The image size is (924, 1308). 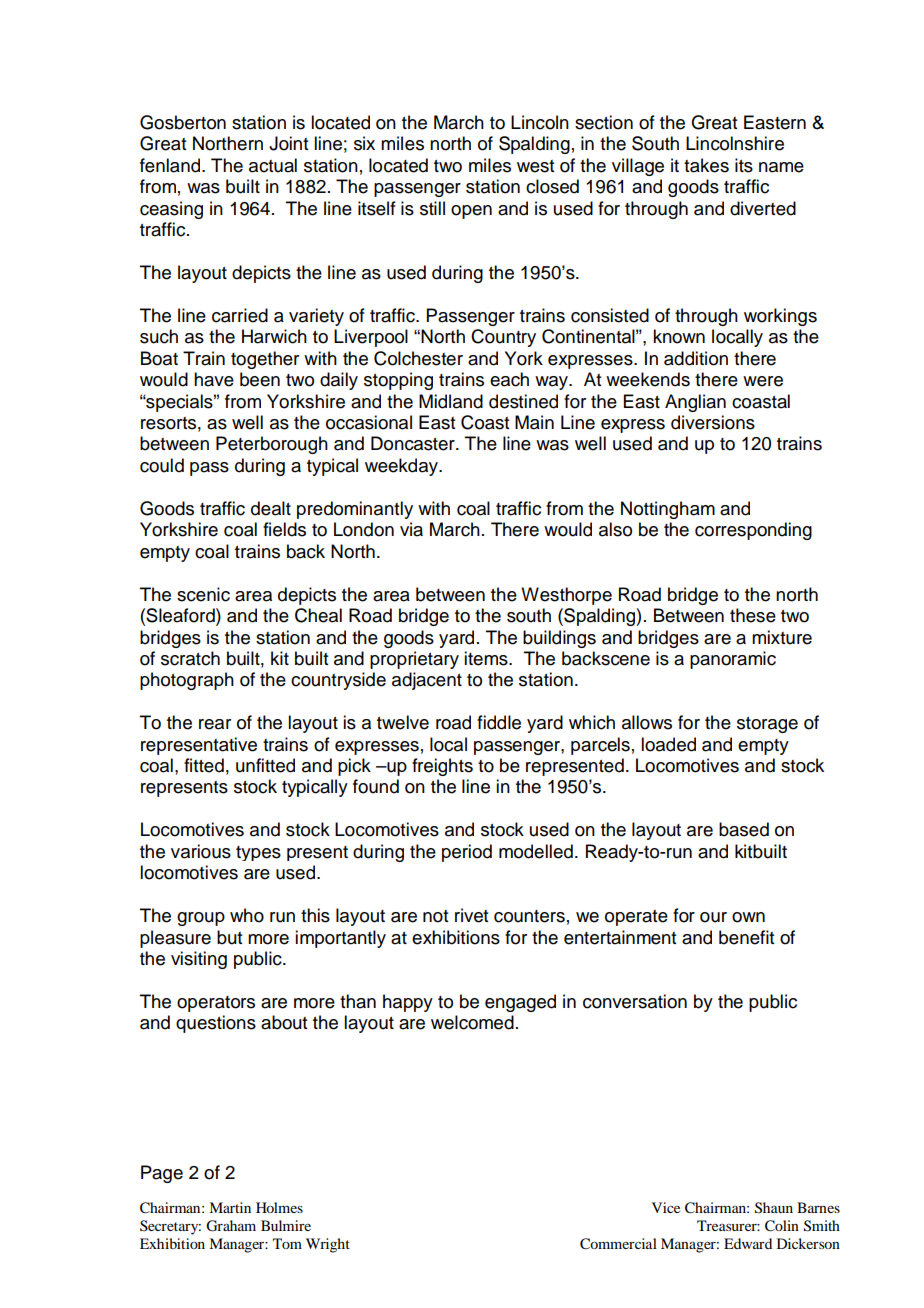 What do you see at coordinates (753, 531) in the image?
I see `corresponding` at bounding box center [753, 531].
